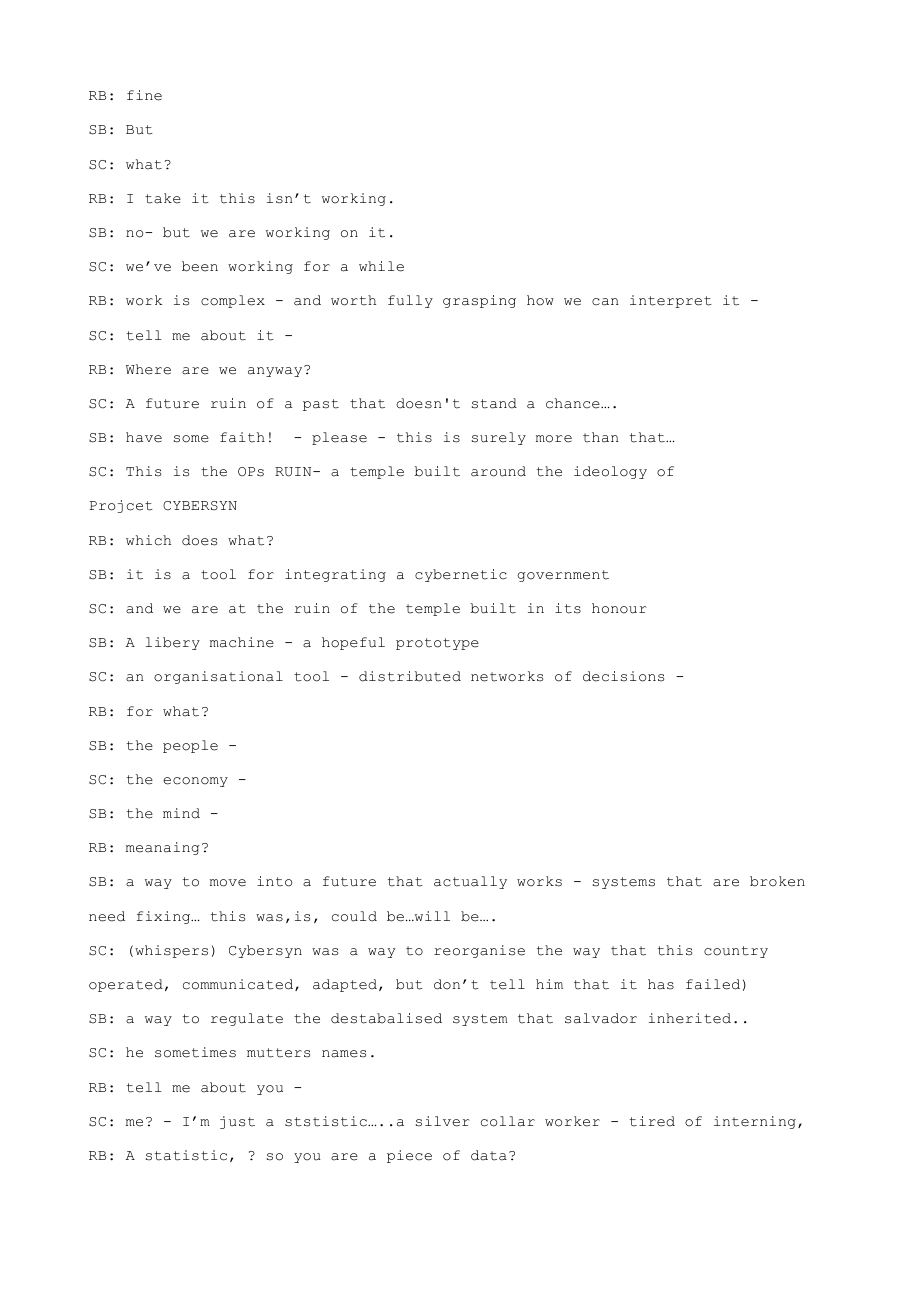 The width and height of the document is (924, 1308). I want to click on fine, so click(144, 95).
